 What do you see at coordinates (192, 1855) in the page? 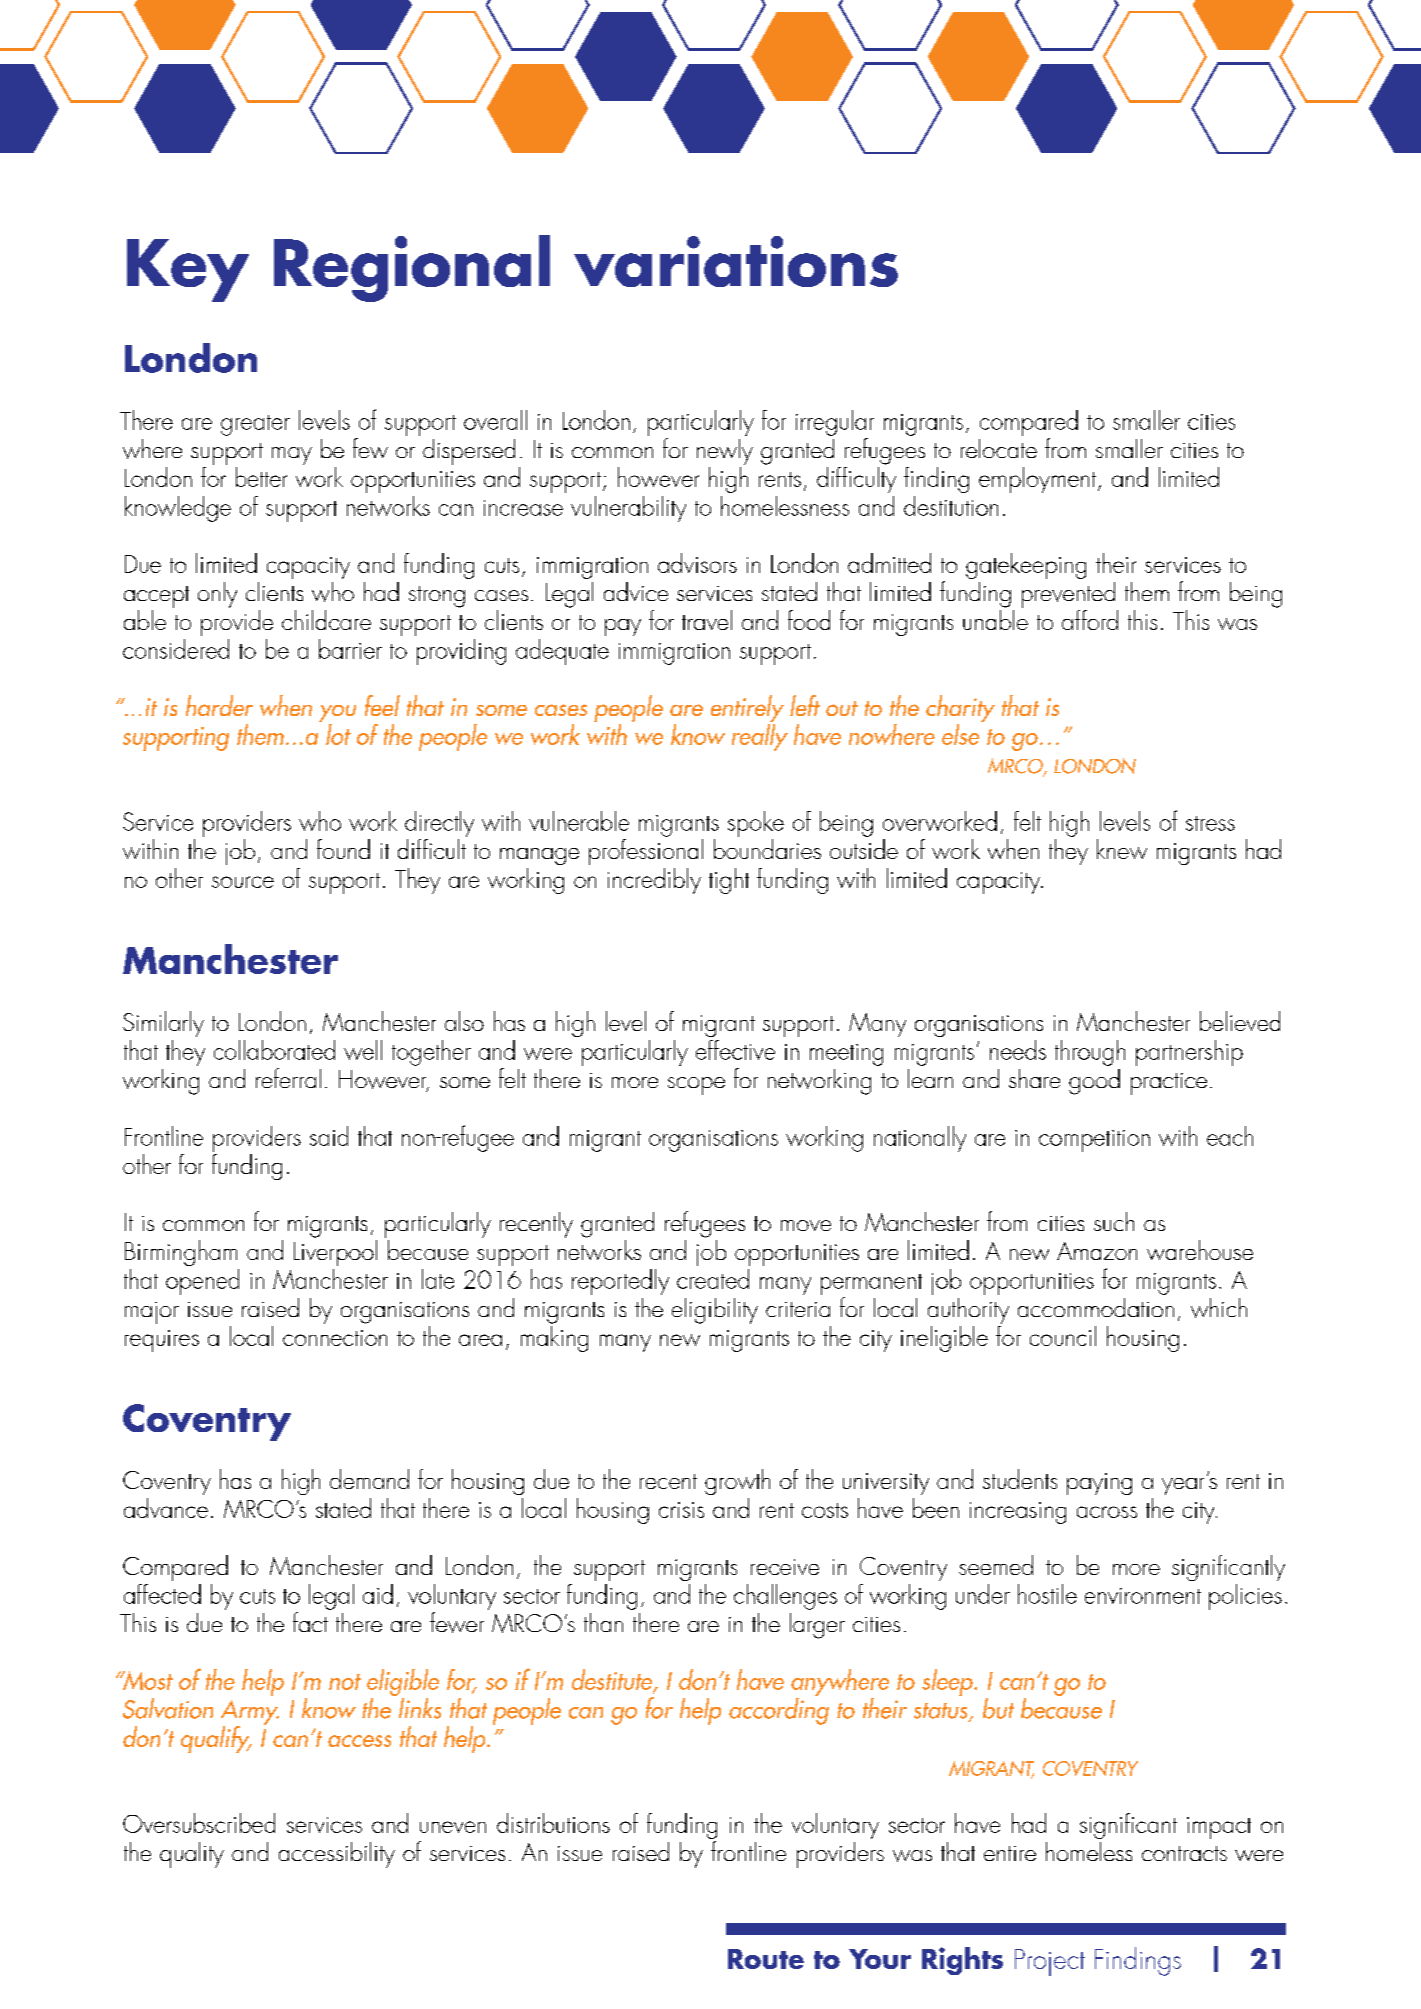
I see `quality` at bounding box center [192, 1855].
